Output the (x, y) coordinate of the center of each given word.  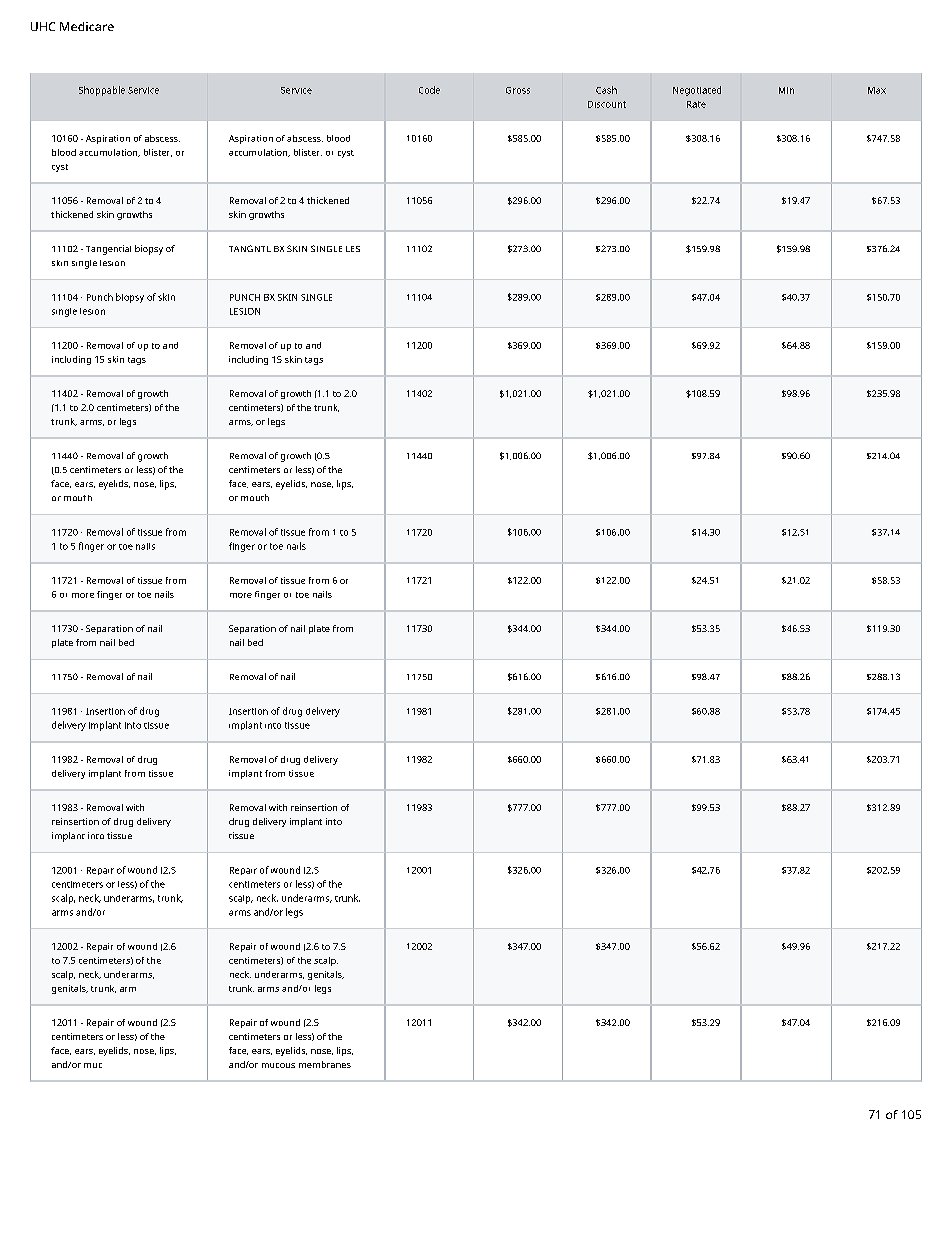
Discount (607, 104)
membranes (325, 1064)
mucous (278, 1065)
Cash (606, 90)
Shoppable (102, 91)
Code (429, 90)
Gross (518, 90)
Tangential (108, 250)
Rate (696, 104)
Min (786, 90)
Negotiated (697, 91)
